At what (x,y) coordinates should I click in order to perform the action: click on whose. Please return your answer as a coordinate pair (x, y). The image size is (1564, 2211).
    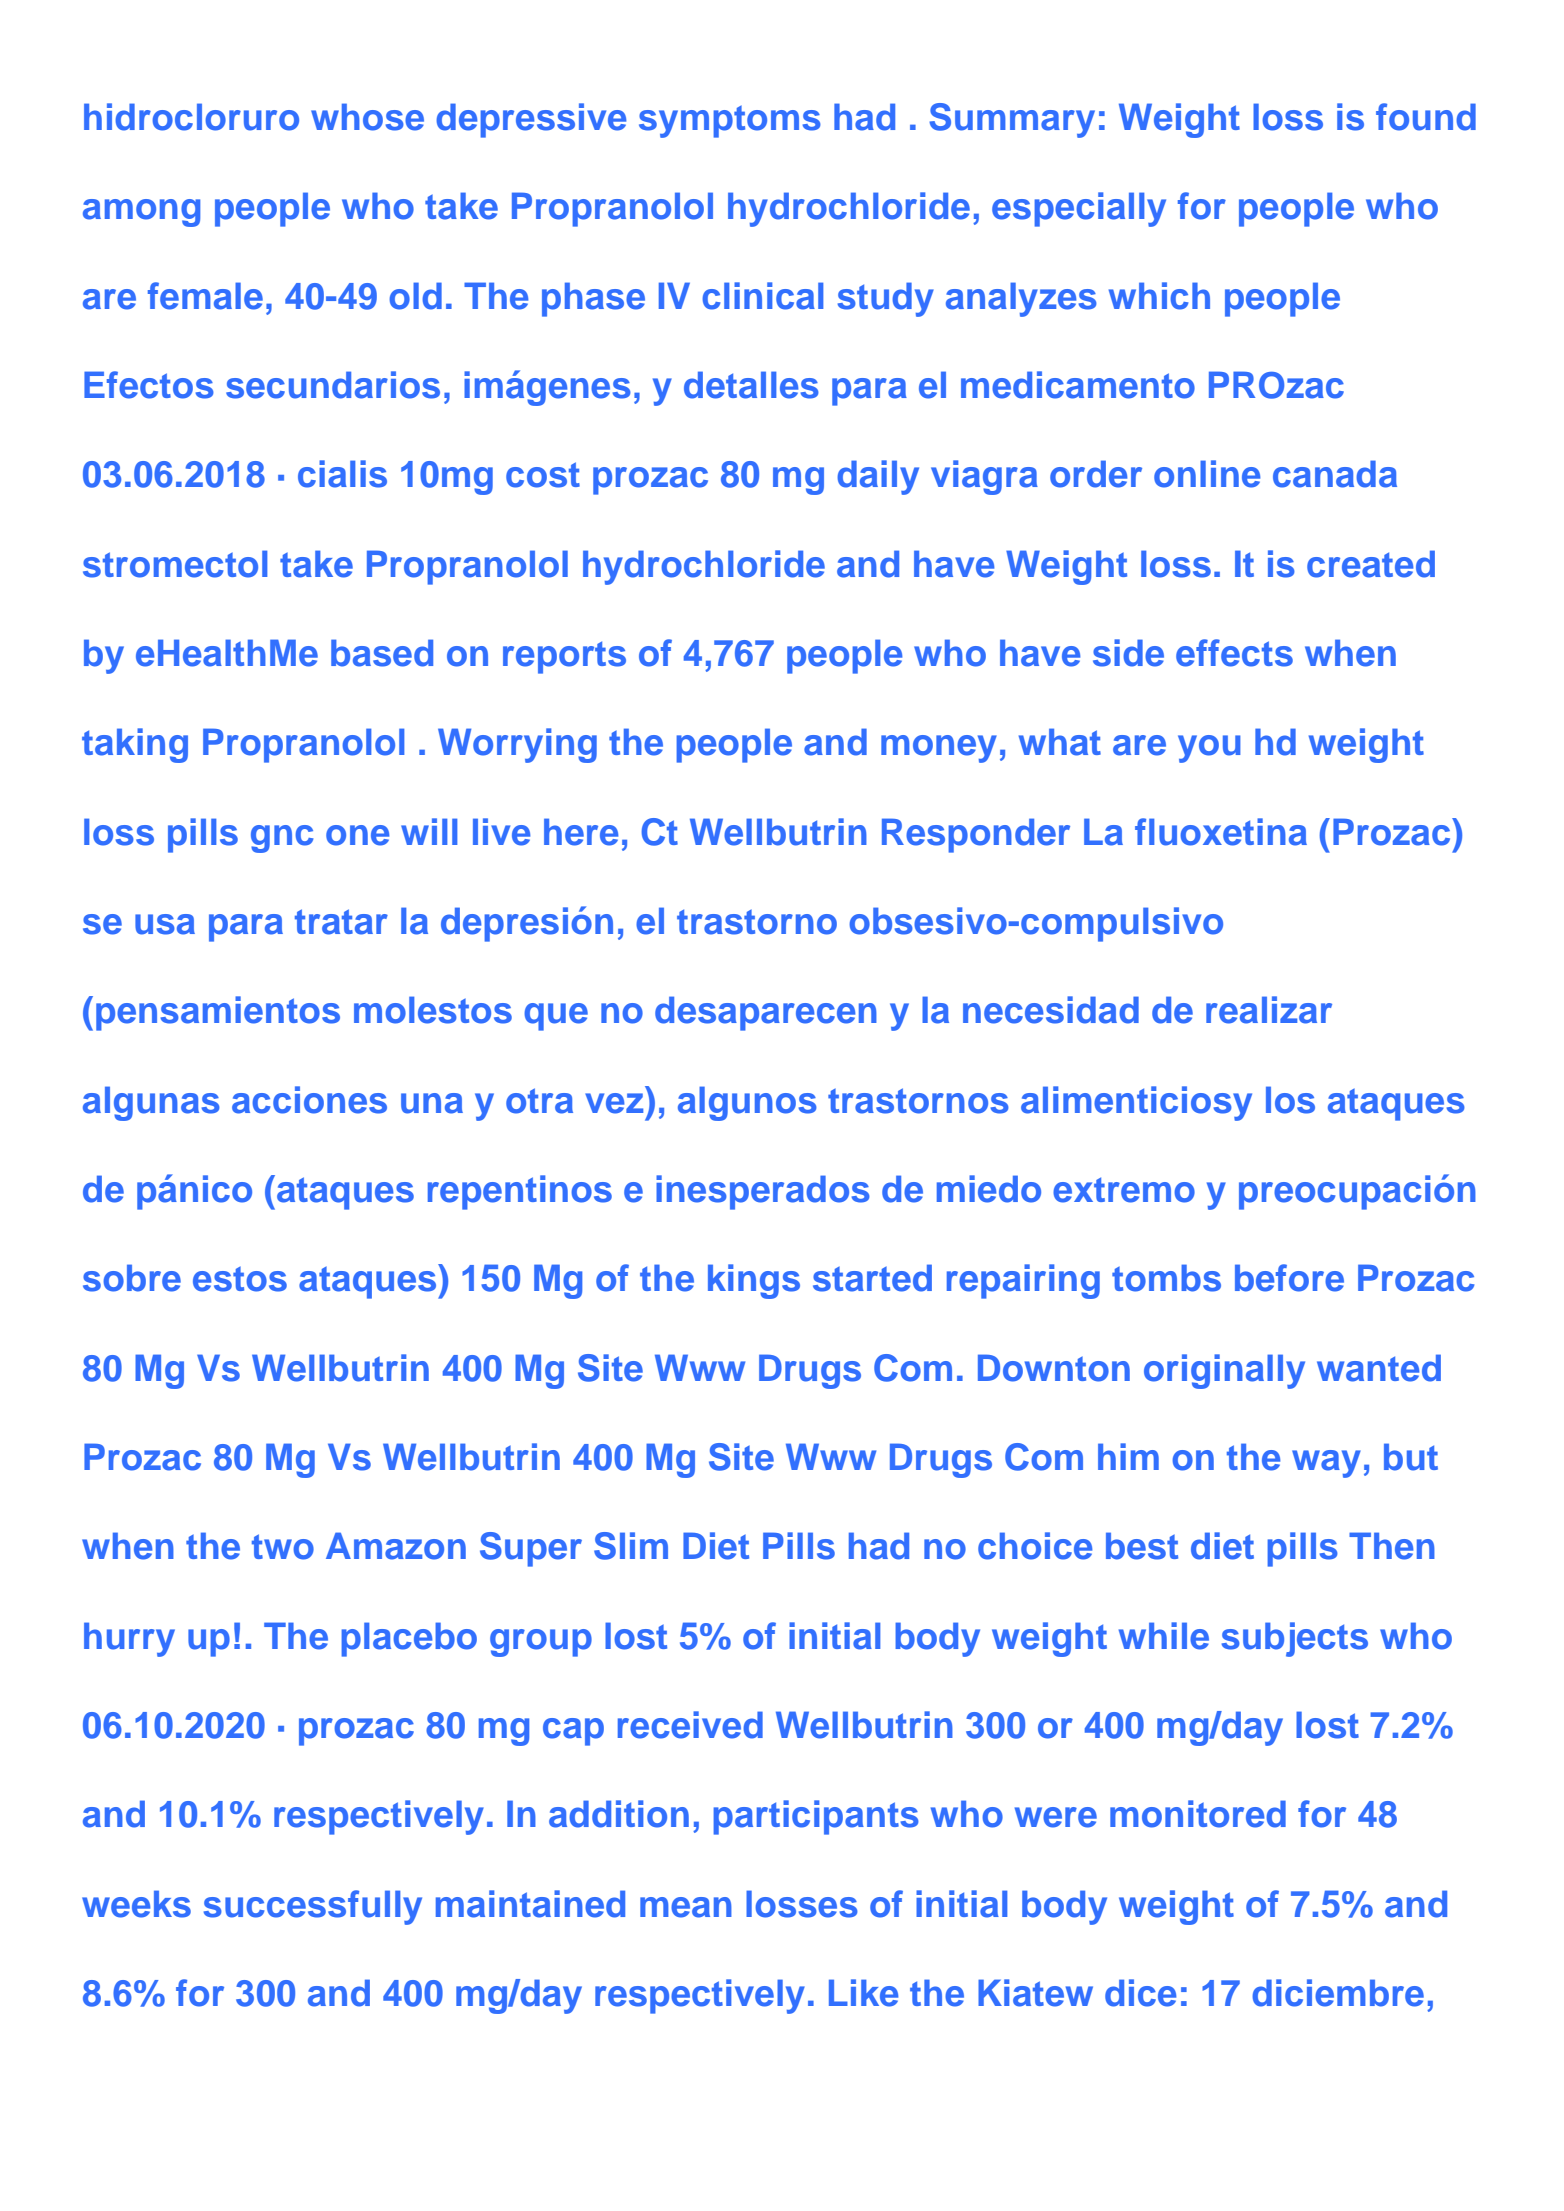
    Looking at the image, I should click on (367, 117).
